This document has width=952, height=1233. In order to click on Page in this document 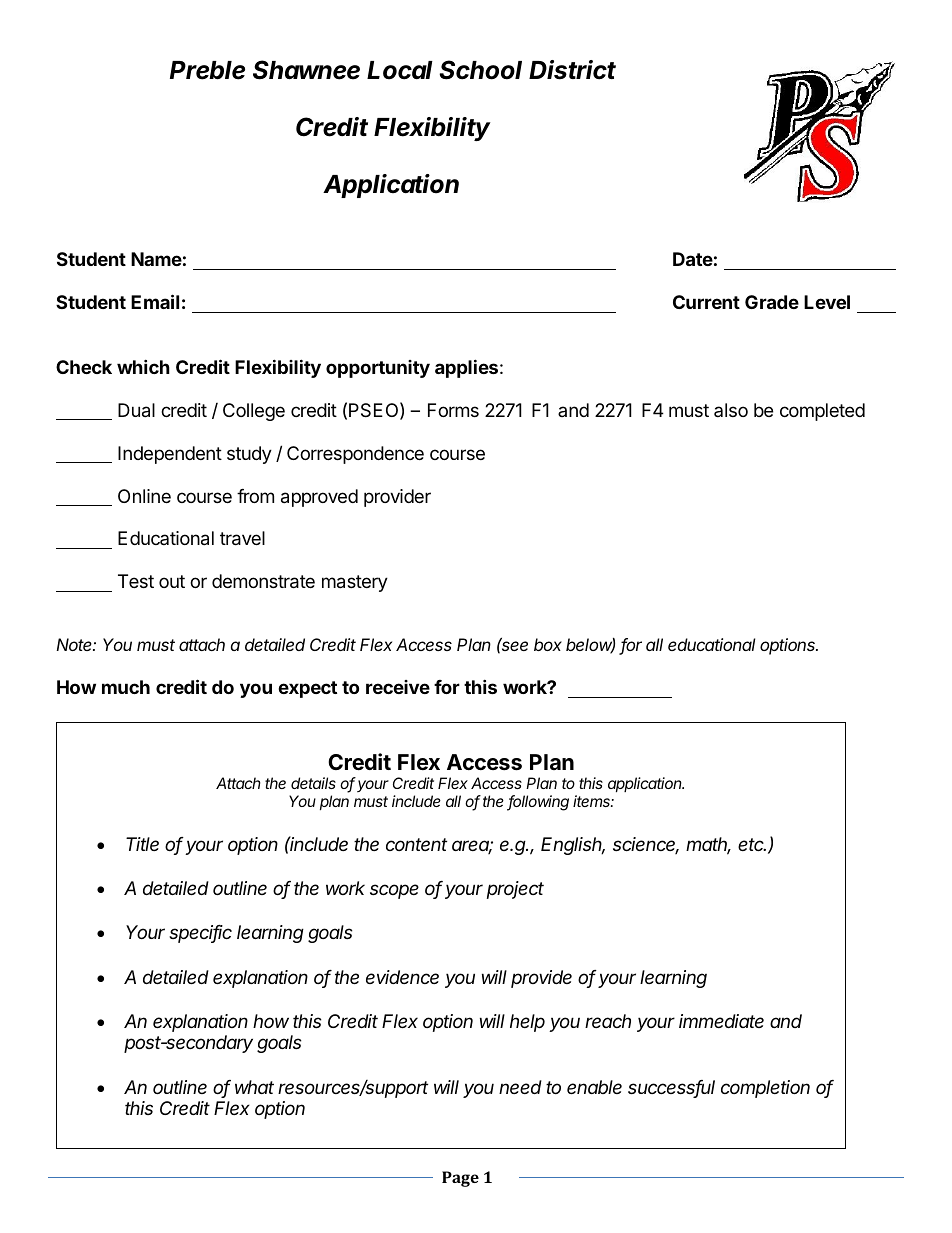, I will do `click(460, 1179)`.
